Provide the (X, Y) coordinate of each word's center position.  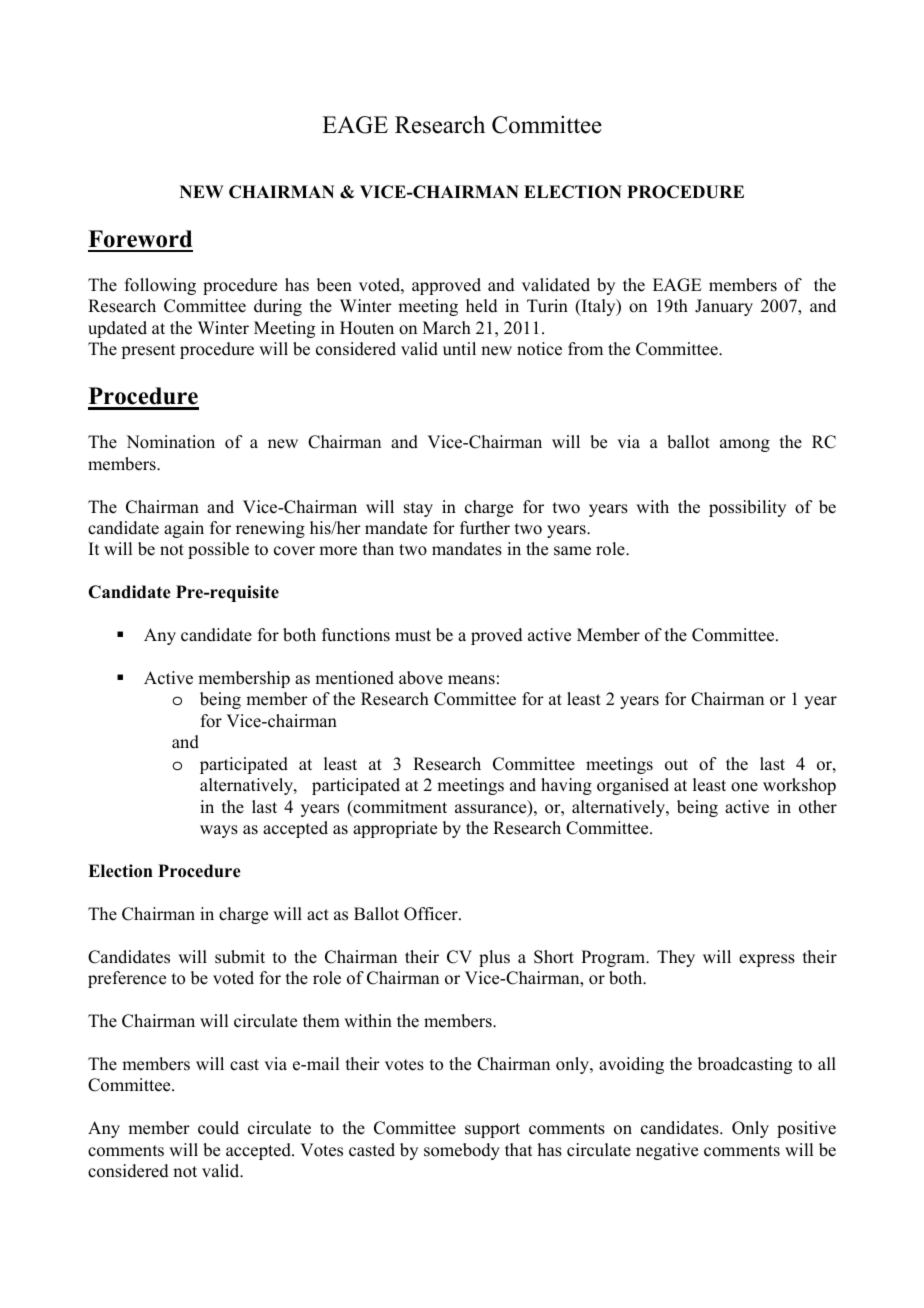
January (724, 307)
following (160, 286)
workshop (799, 786)
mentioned (354, 678)
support (492, 1130)
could (218, 1128)
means (471, 680)
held (482, 306)
